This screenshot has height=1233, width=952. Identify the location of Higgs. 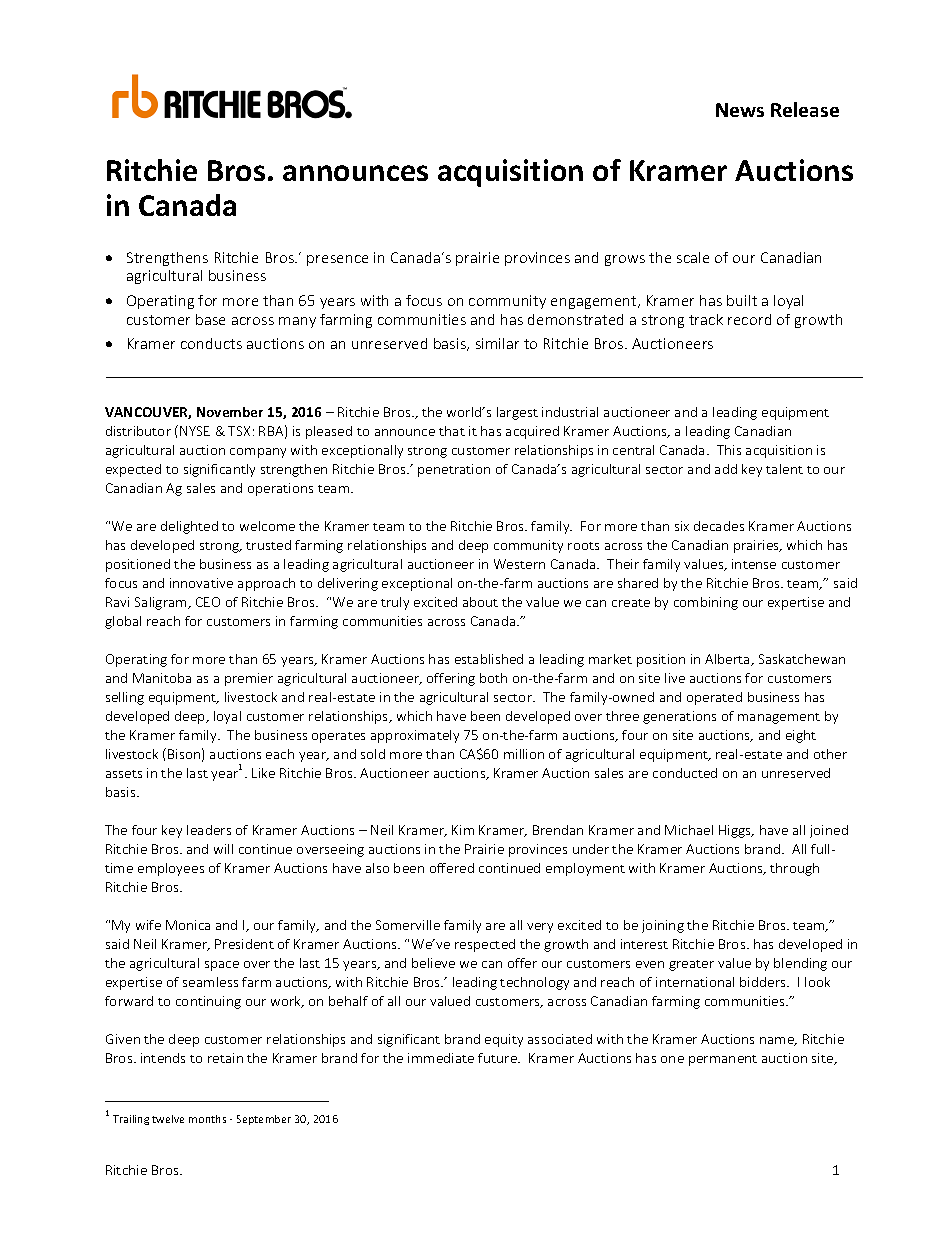
(736, 831).
